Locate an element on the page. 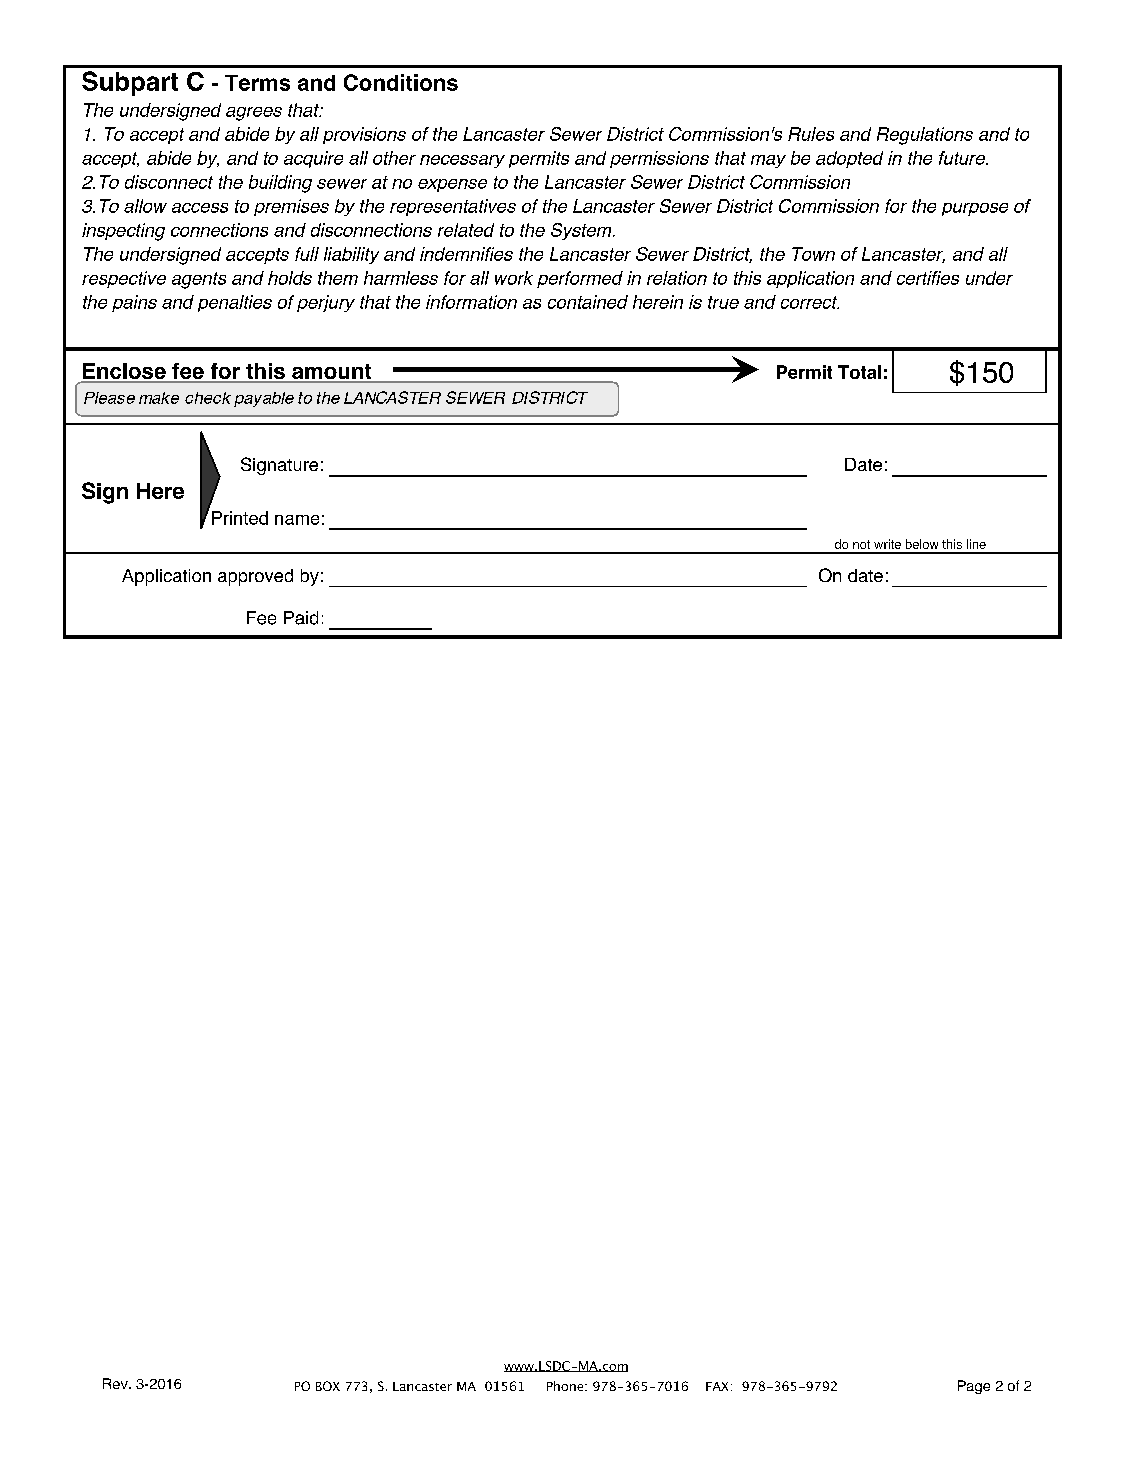  not is located at coordinates (861, 544).
